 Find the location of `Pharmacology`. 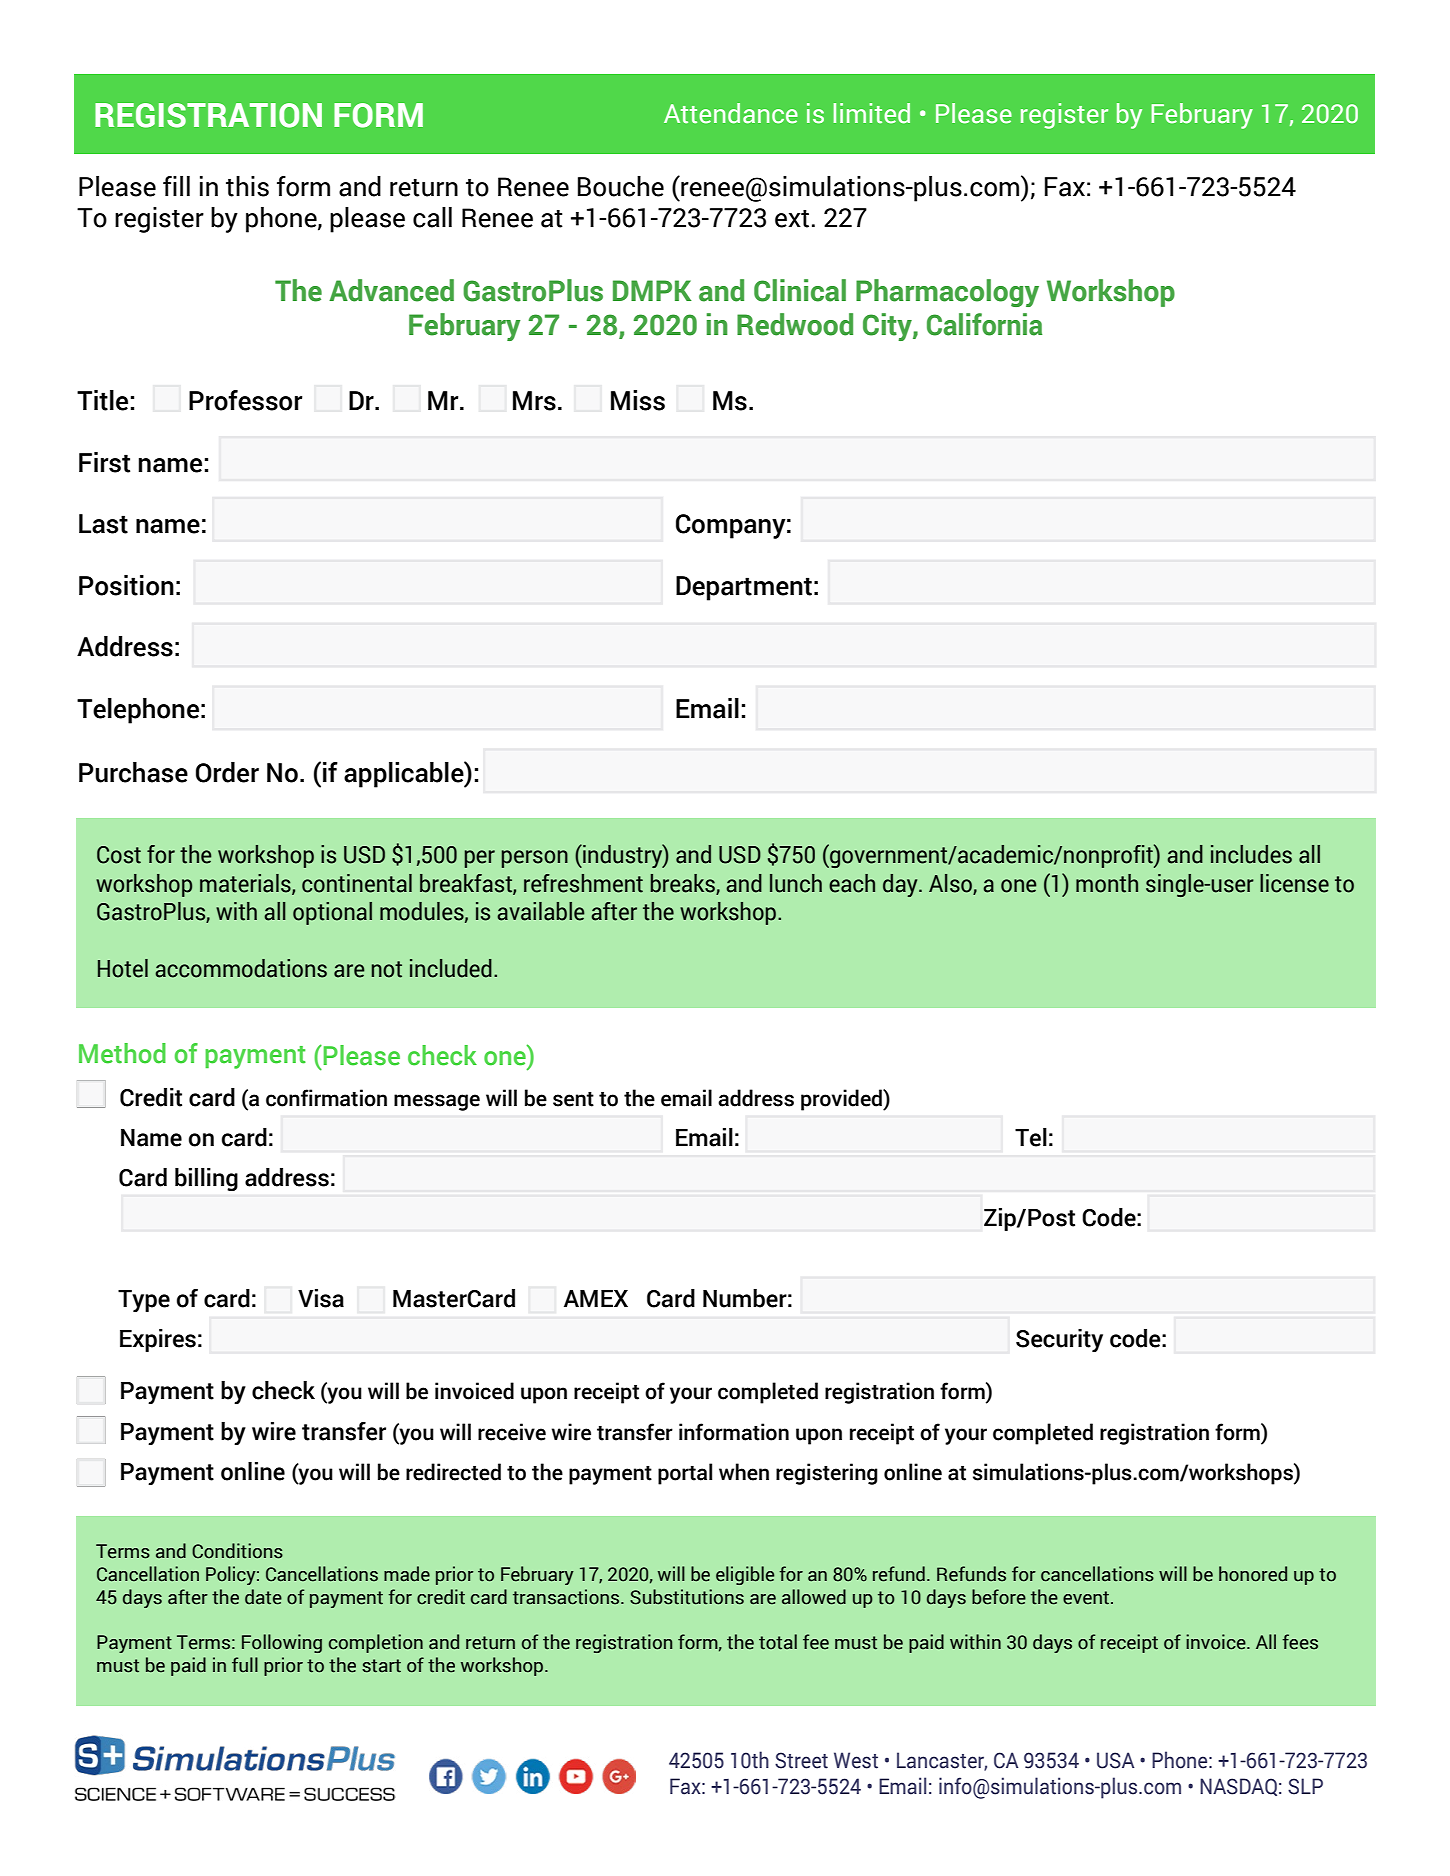

Pharmacology is located at coordinates (947, 293).
